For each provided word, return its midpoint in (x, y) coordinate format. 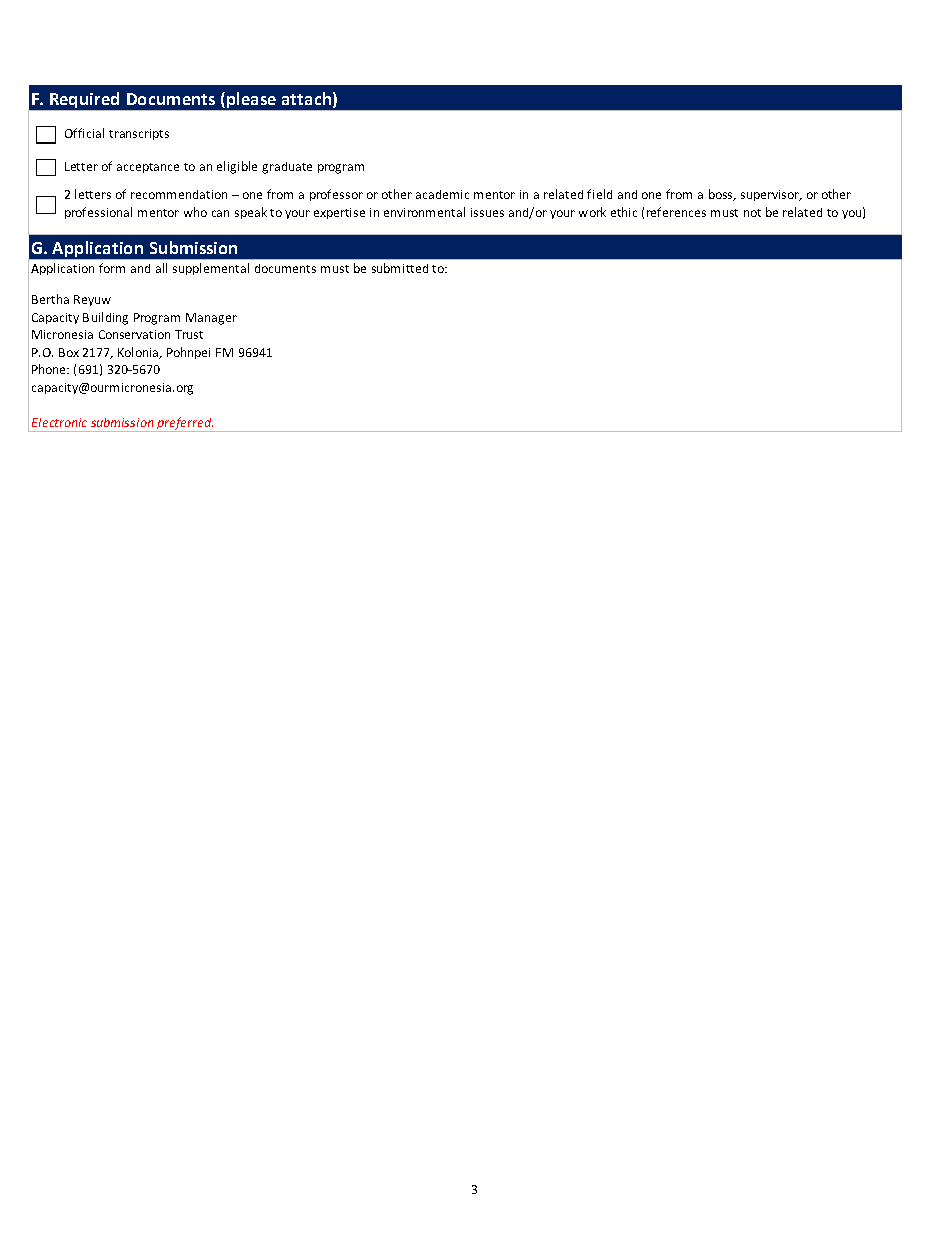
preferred (184, 424)
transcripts (139, 134)
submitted (400, 268)
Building (105, 318)
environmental (424, 212)
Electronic (59, 422)
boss (722, 195)
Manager (211, 319)
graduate (287, 168)
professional (98, 213)
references (676, 212)
